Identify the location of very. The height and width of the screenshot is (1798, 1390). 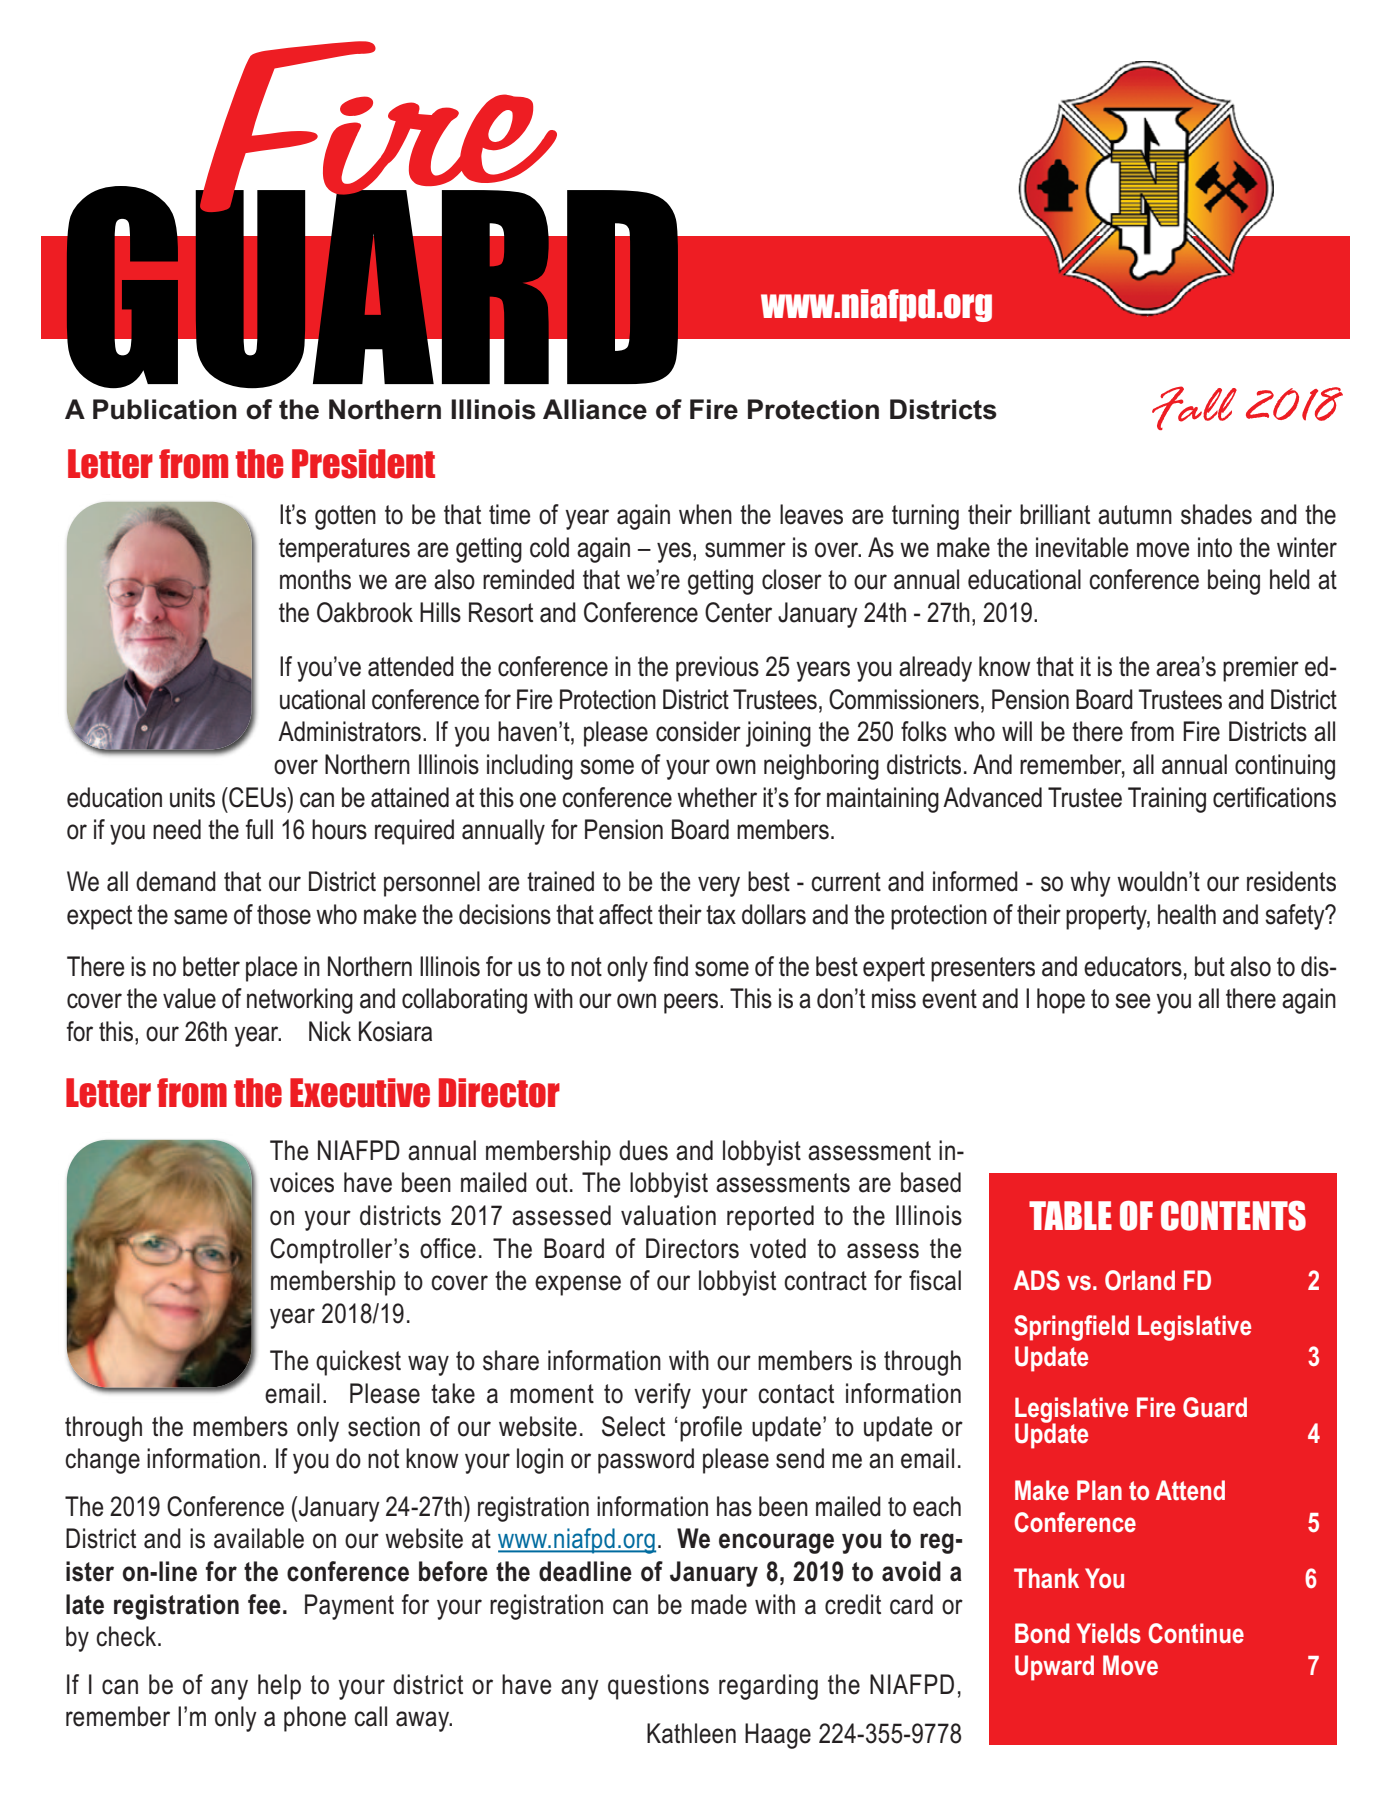
(719, 886).
